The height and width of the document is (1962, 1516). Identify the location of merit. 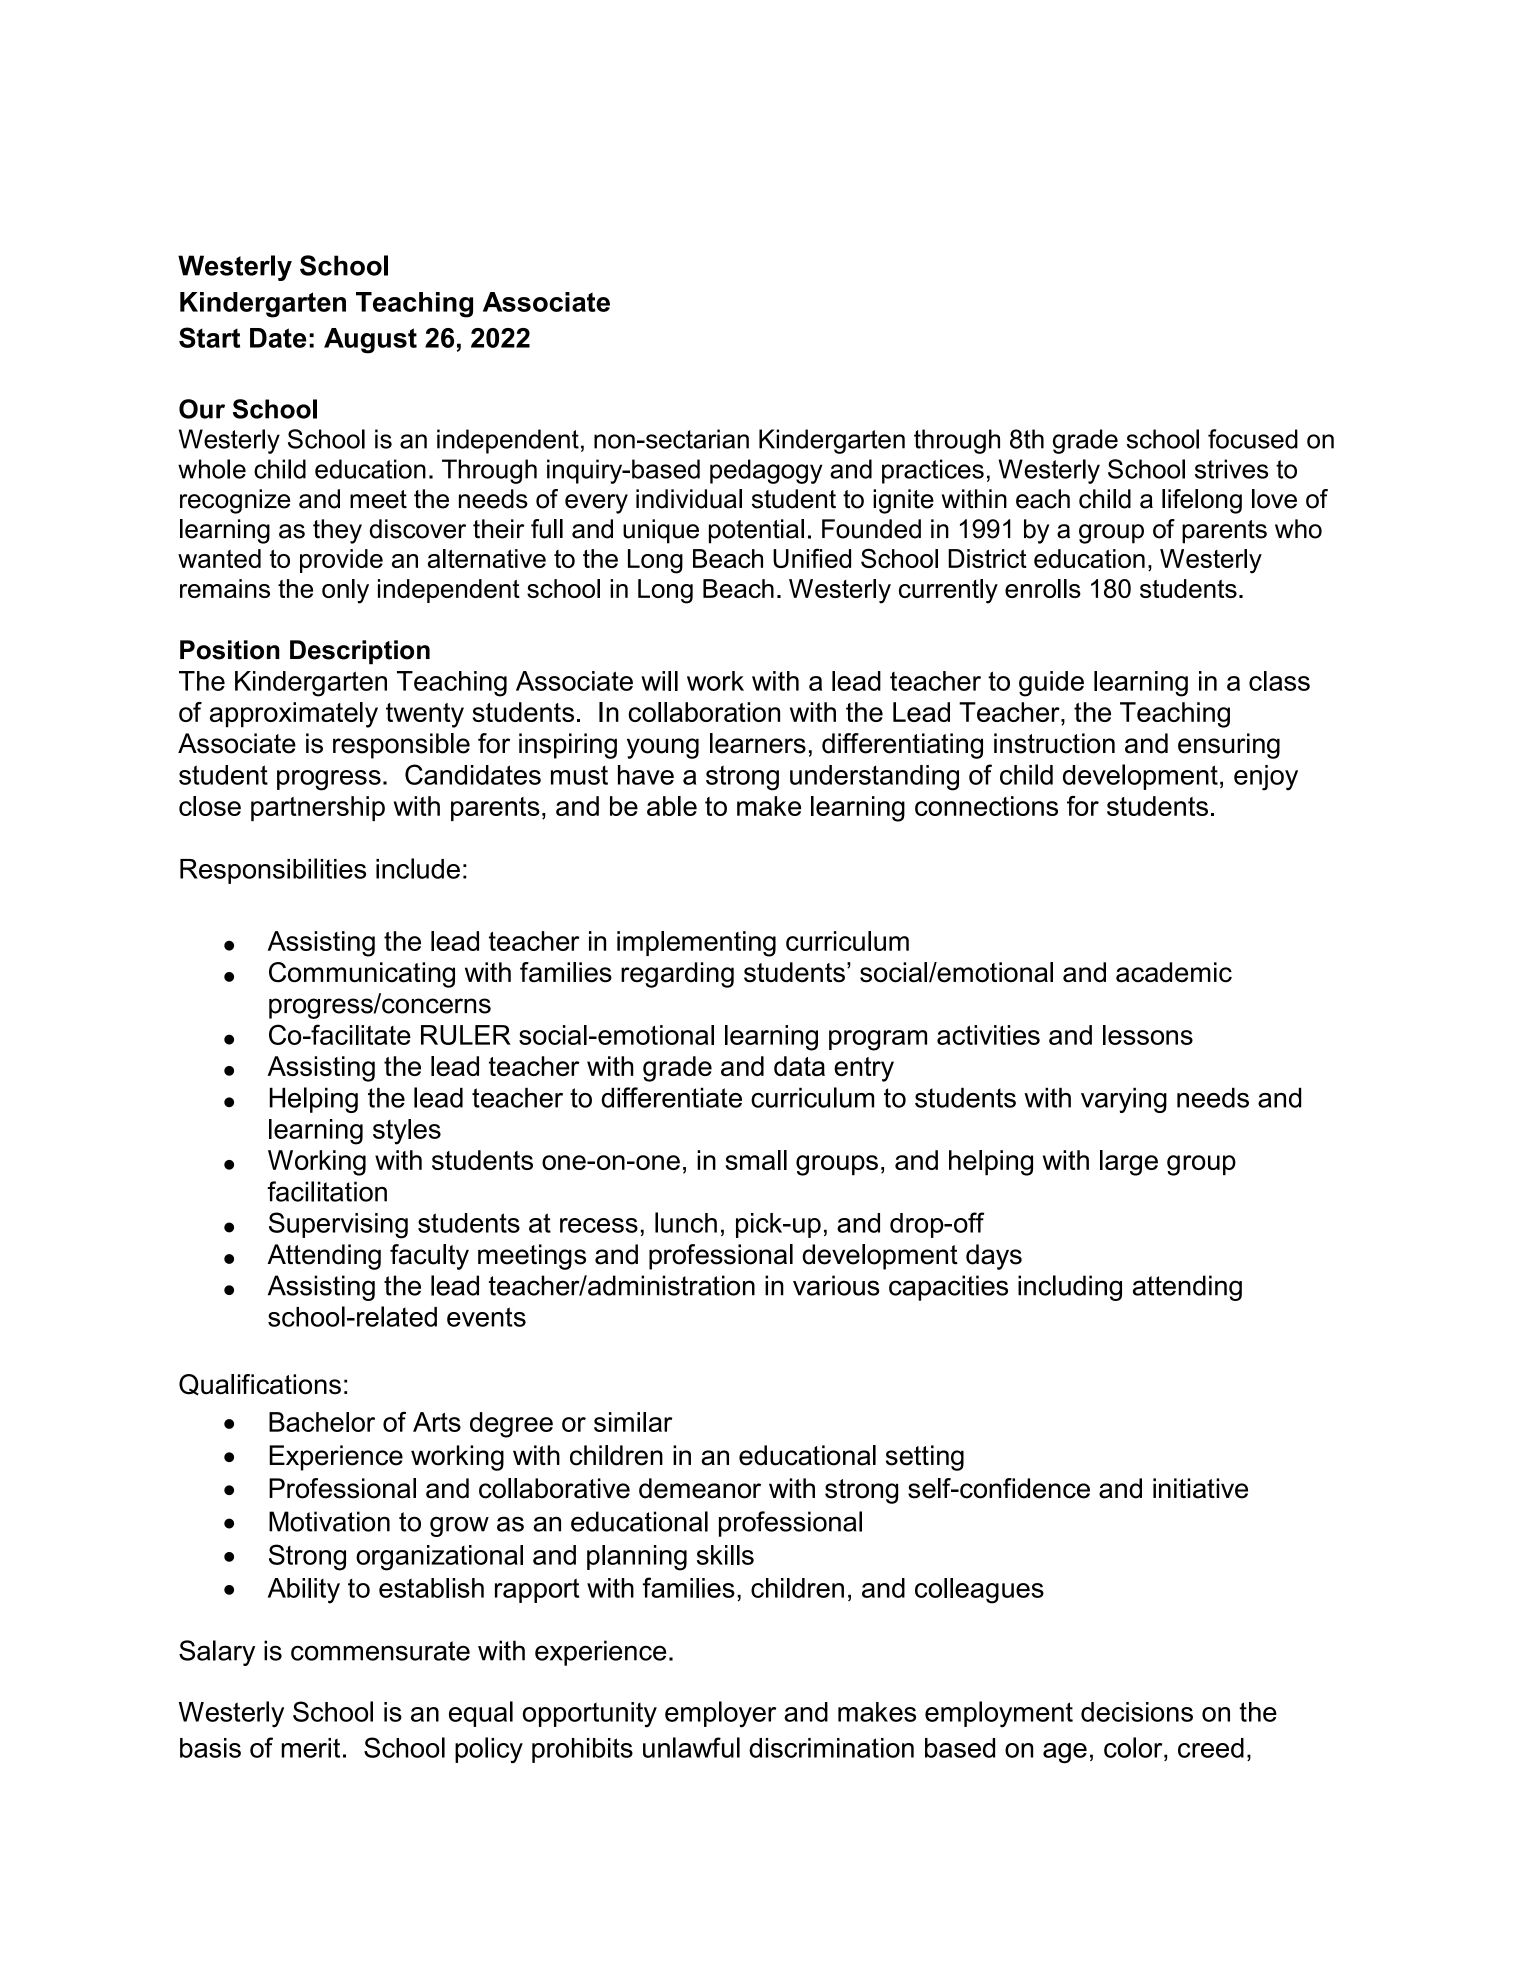
(310, 1748).
